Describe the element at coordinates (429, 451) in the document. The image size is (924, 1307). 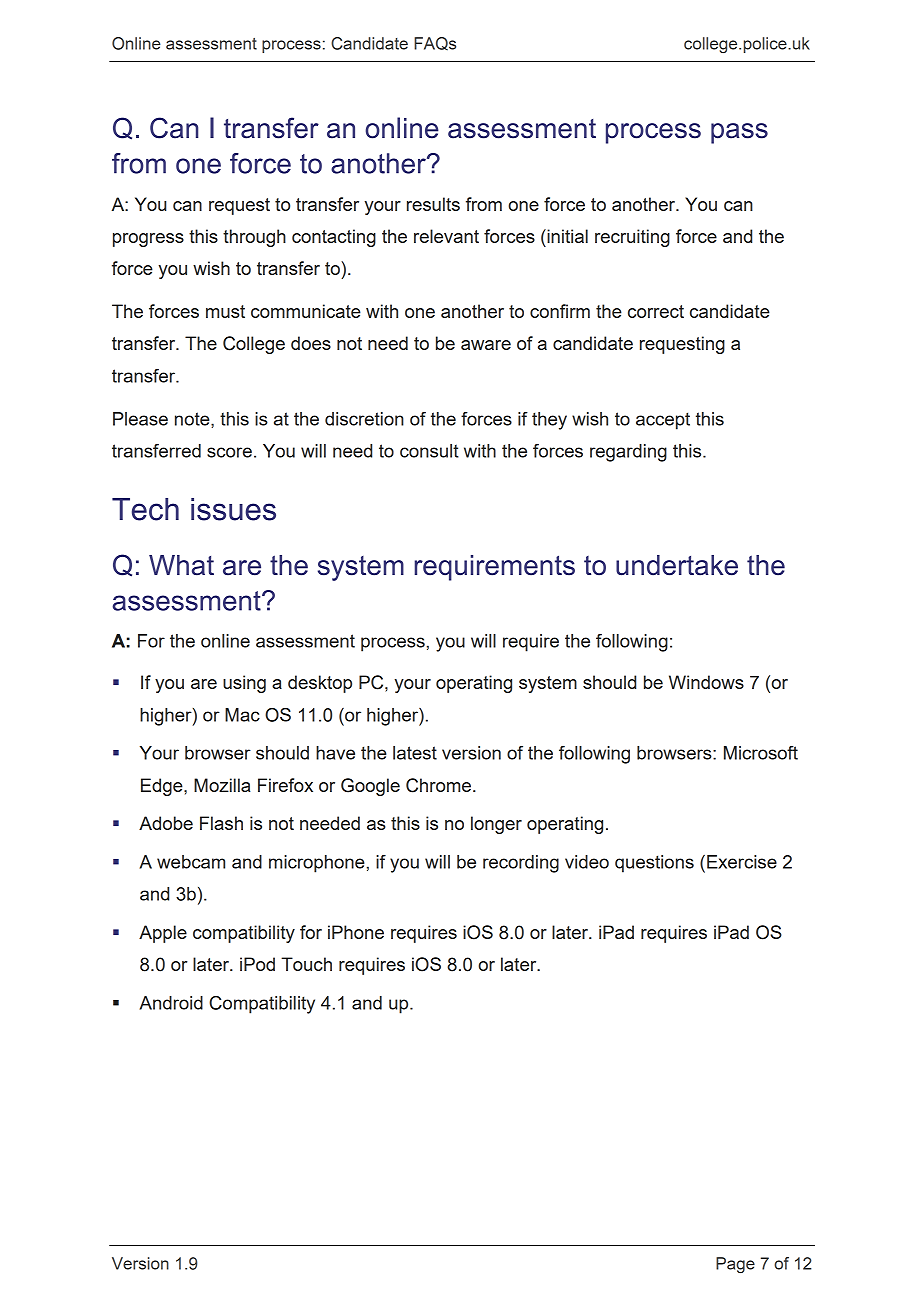
I see `consult` at that location.
